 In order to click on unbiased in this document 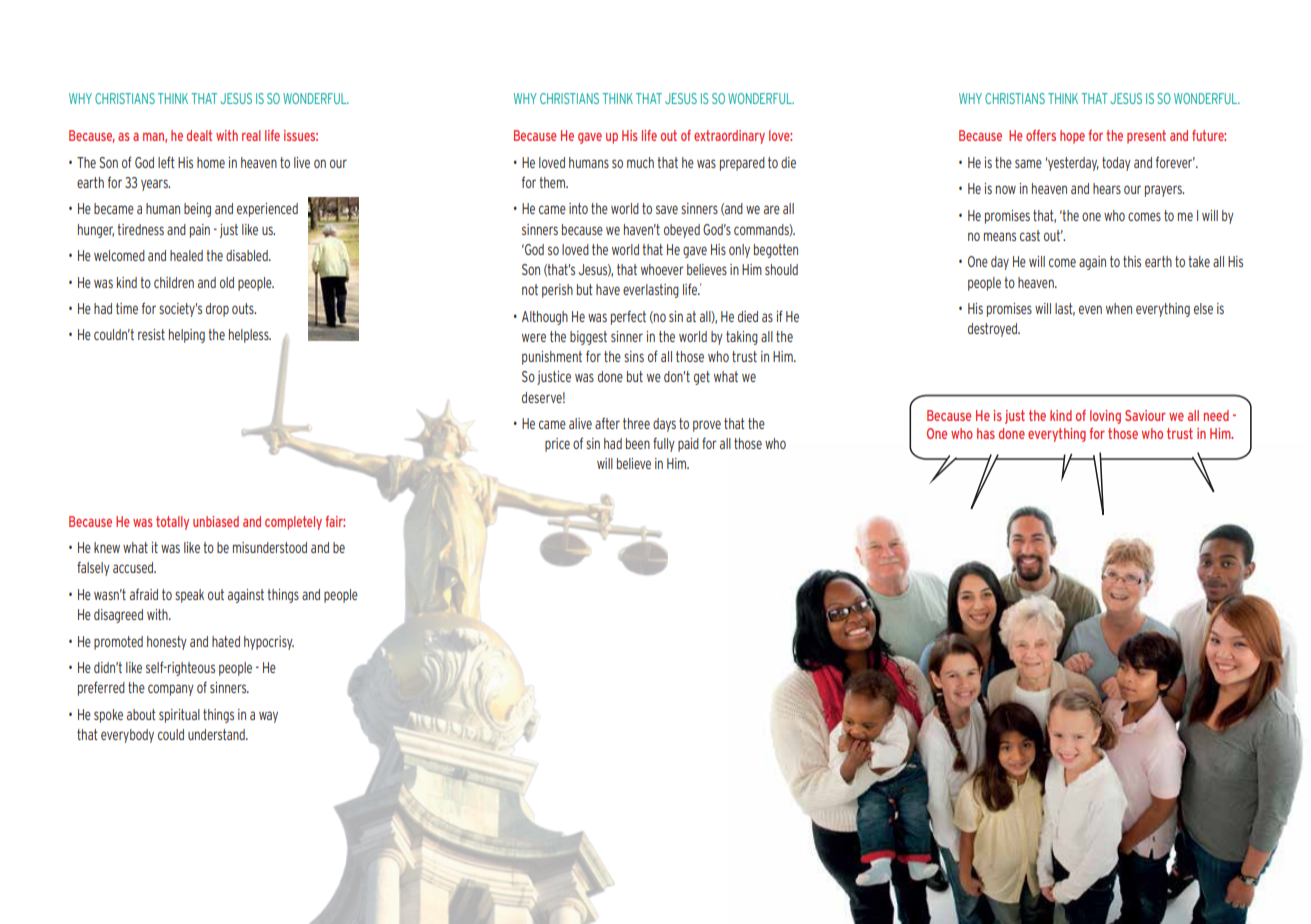, I will do `click(216, 521)`.
